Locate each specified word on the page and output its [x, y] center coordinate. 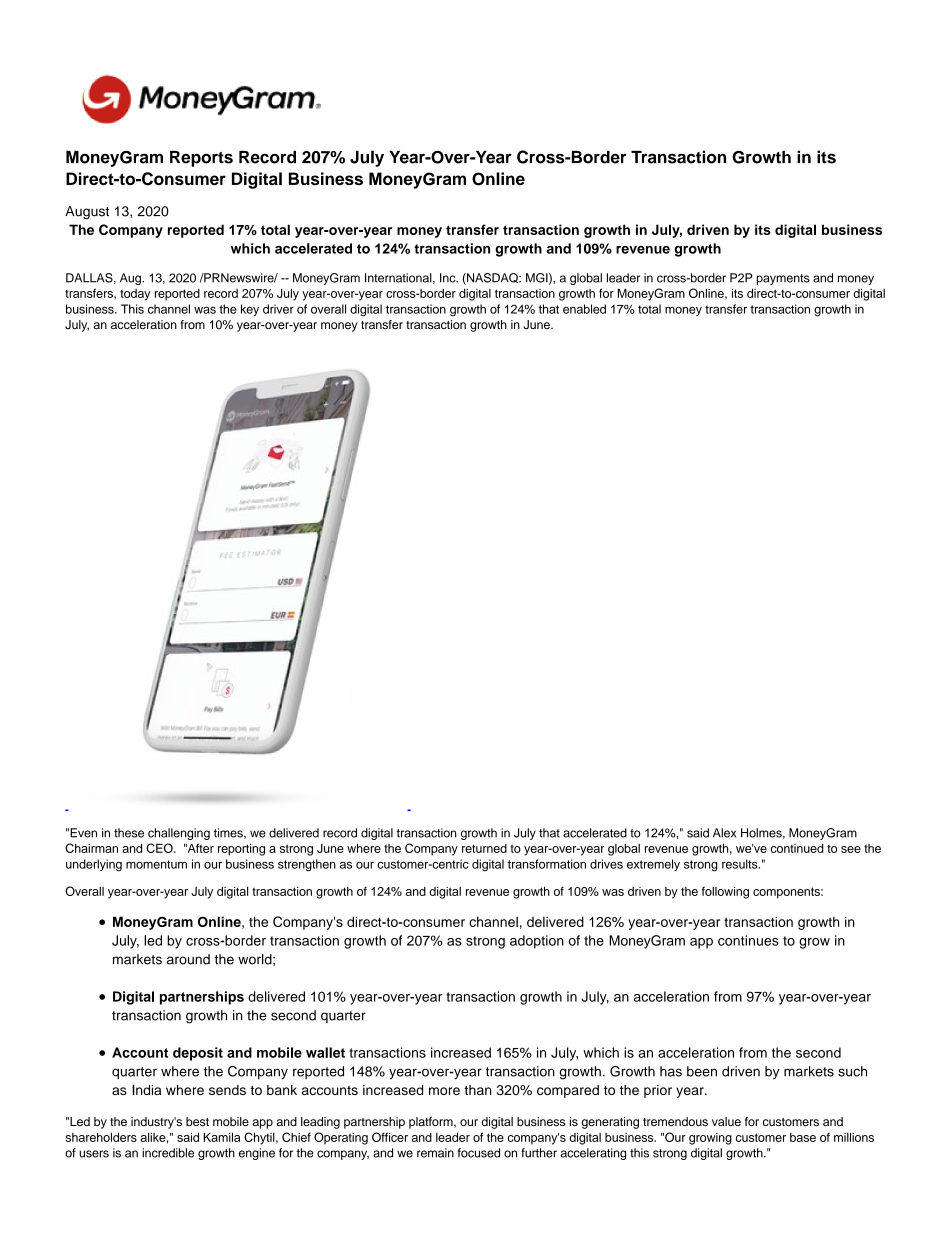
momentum [156, 864]
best [197, 1121]
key [250, 310]
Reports [201, 159]
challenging [179, 834]
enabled [584, 309]
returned [484, 848]
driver [278, 309]
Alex [724, 833]
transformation [547, 864]
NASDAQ [492, 279]
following [725, 892]
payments [783, 279]
